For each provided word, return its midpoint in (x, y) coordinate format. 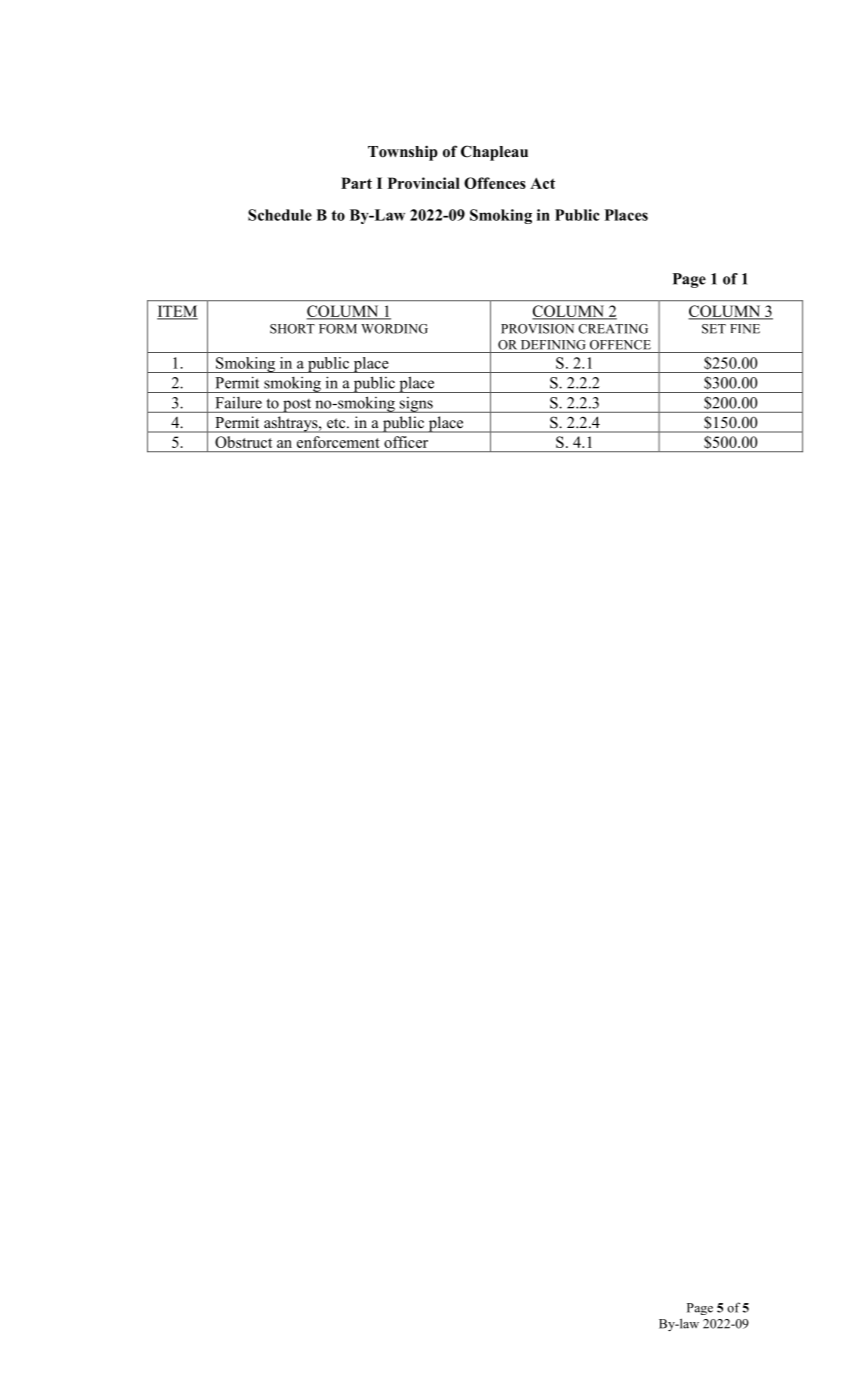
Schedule (280, 215)
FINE (745, 329)
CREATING (613, 329)
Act (542, 183)
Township (403, 153)
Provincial (424, 183)
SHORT (292, 329)
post (297, 406)
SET (714, 329)
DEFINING (553, 345)
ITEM (177, 312)
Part (356, 183)
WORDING (394, 329)
